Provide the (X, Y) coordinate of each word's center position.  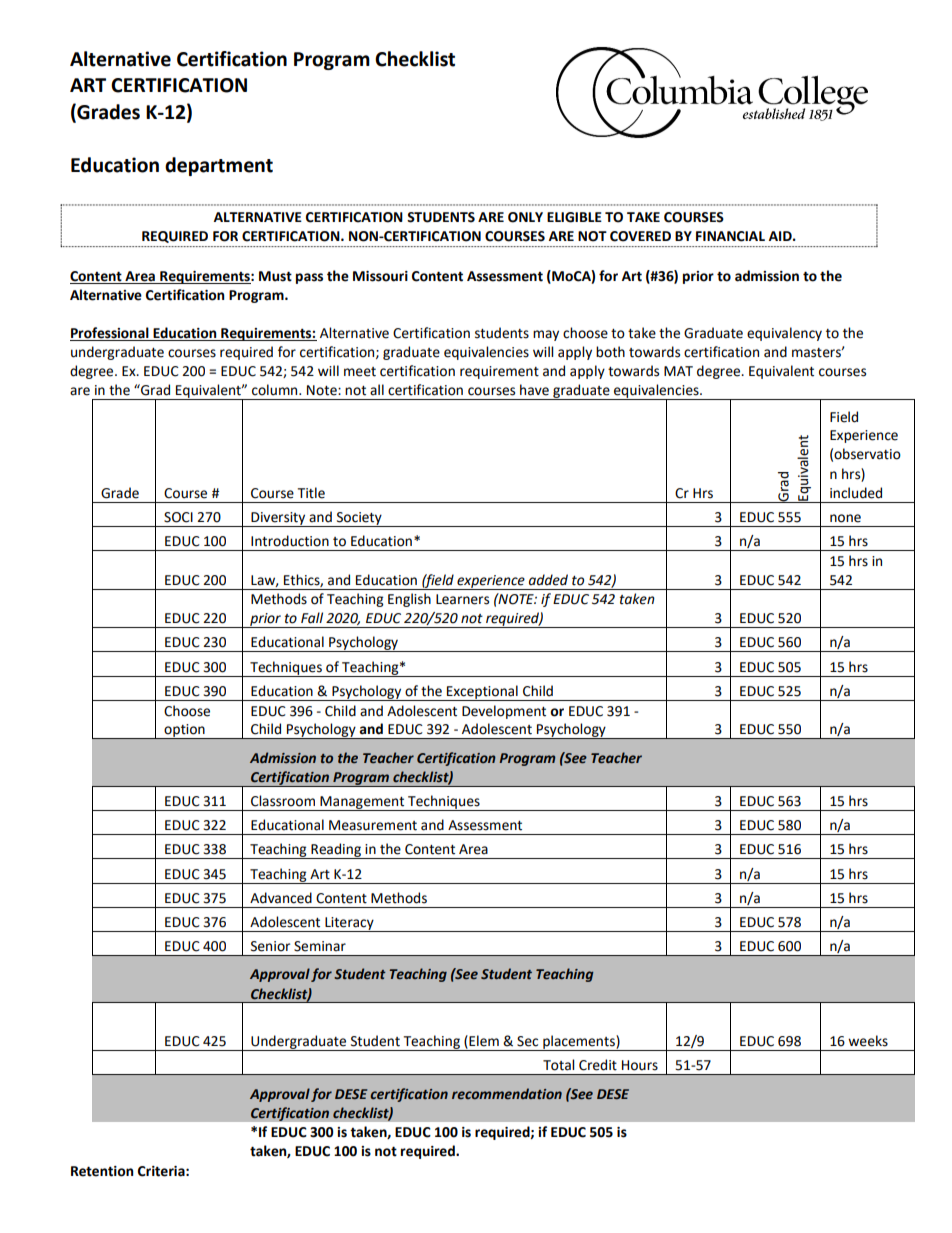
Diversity (278, 519)
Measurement (373, 825)
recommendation (507, 1094)
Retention (102, 1171)
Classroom (283, 801)
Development (504, 712)
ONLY (525, 217)
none (845, 518)
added (548, 580)
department (219, 166)
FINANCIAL (730, 236)
